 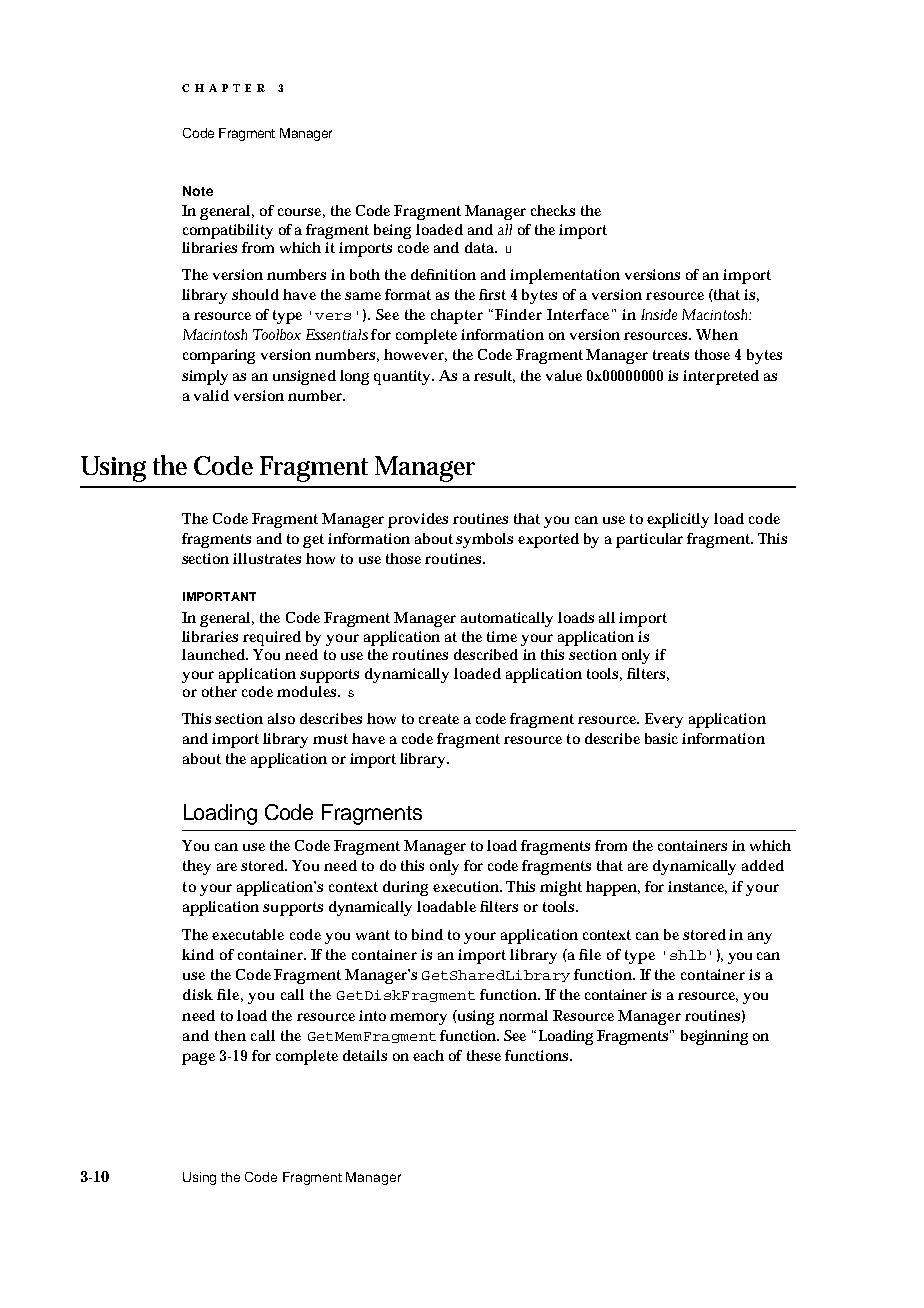 I want to click on unsigned, so click(x=304, y=377).
